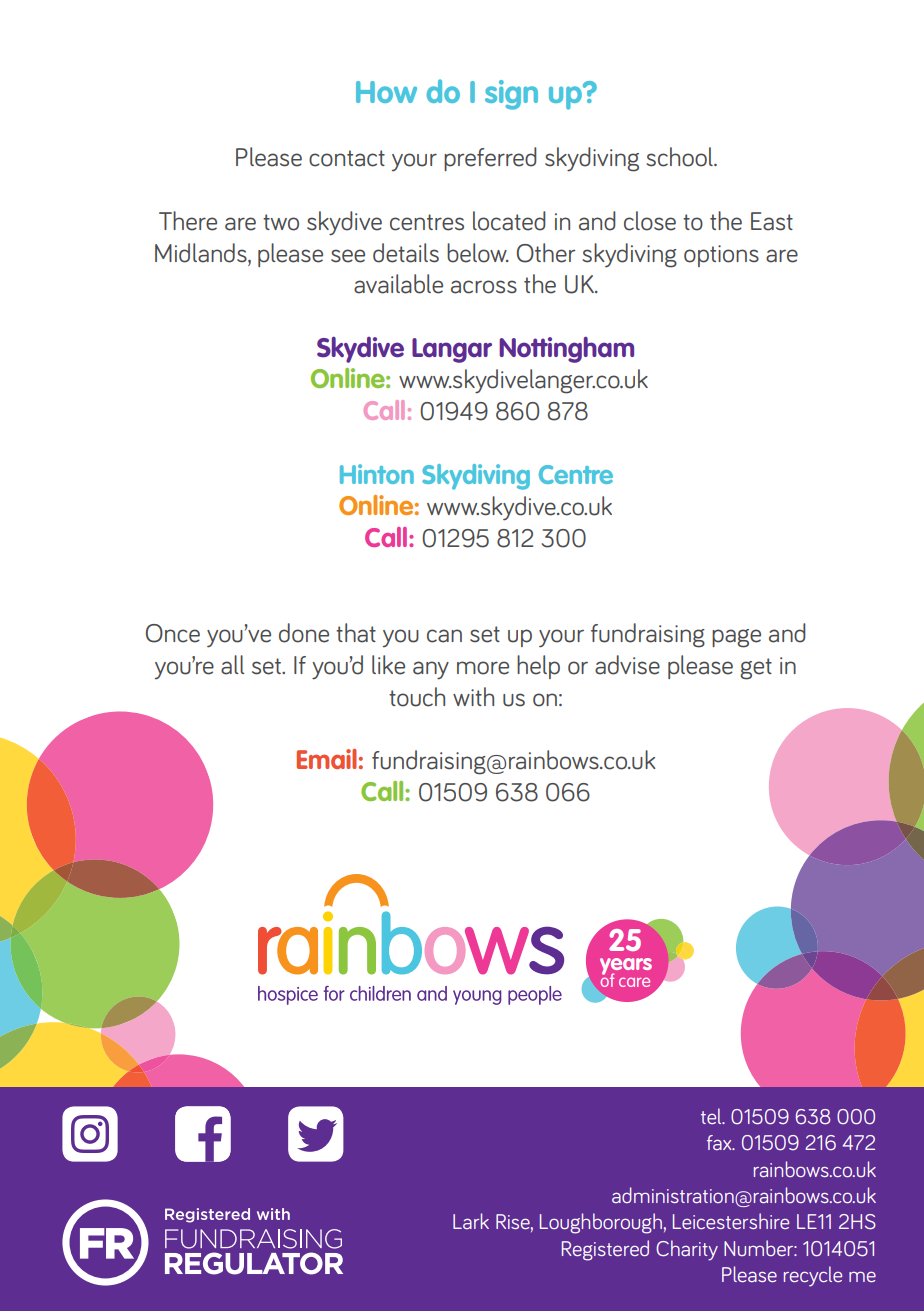  Describe the element at coordinates (471, 1221) in the screenshot. I see `Lark` at that location.
